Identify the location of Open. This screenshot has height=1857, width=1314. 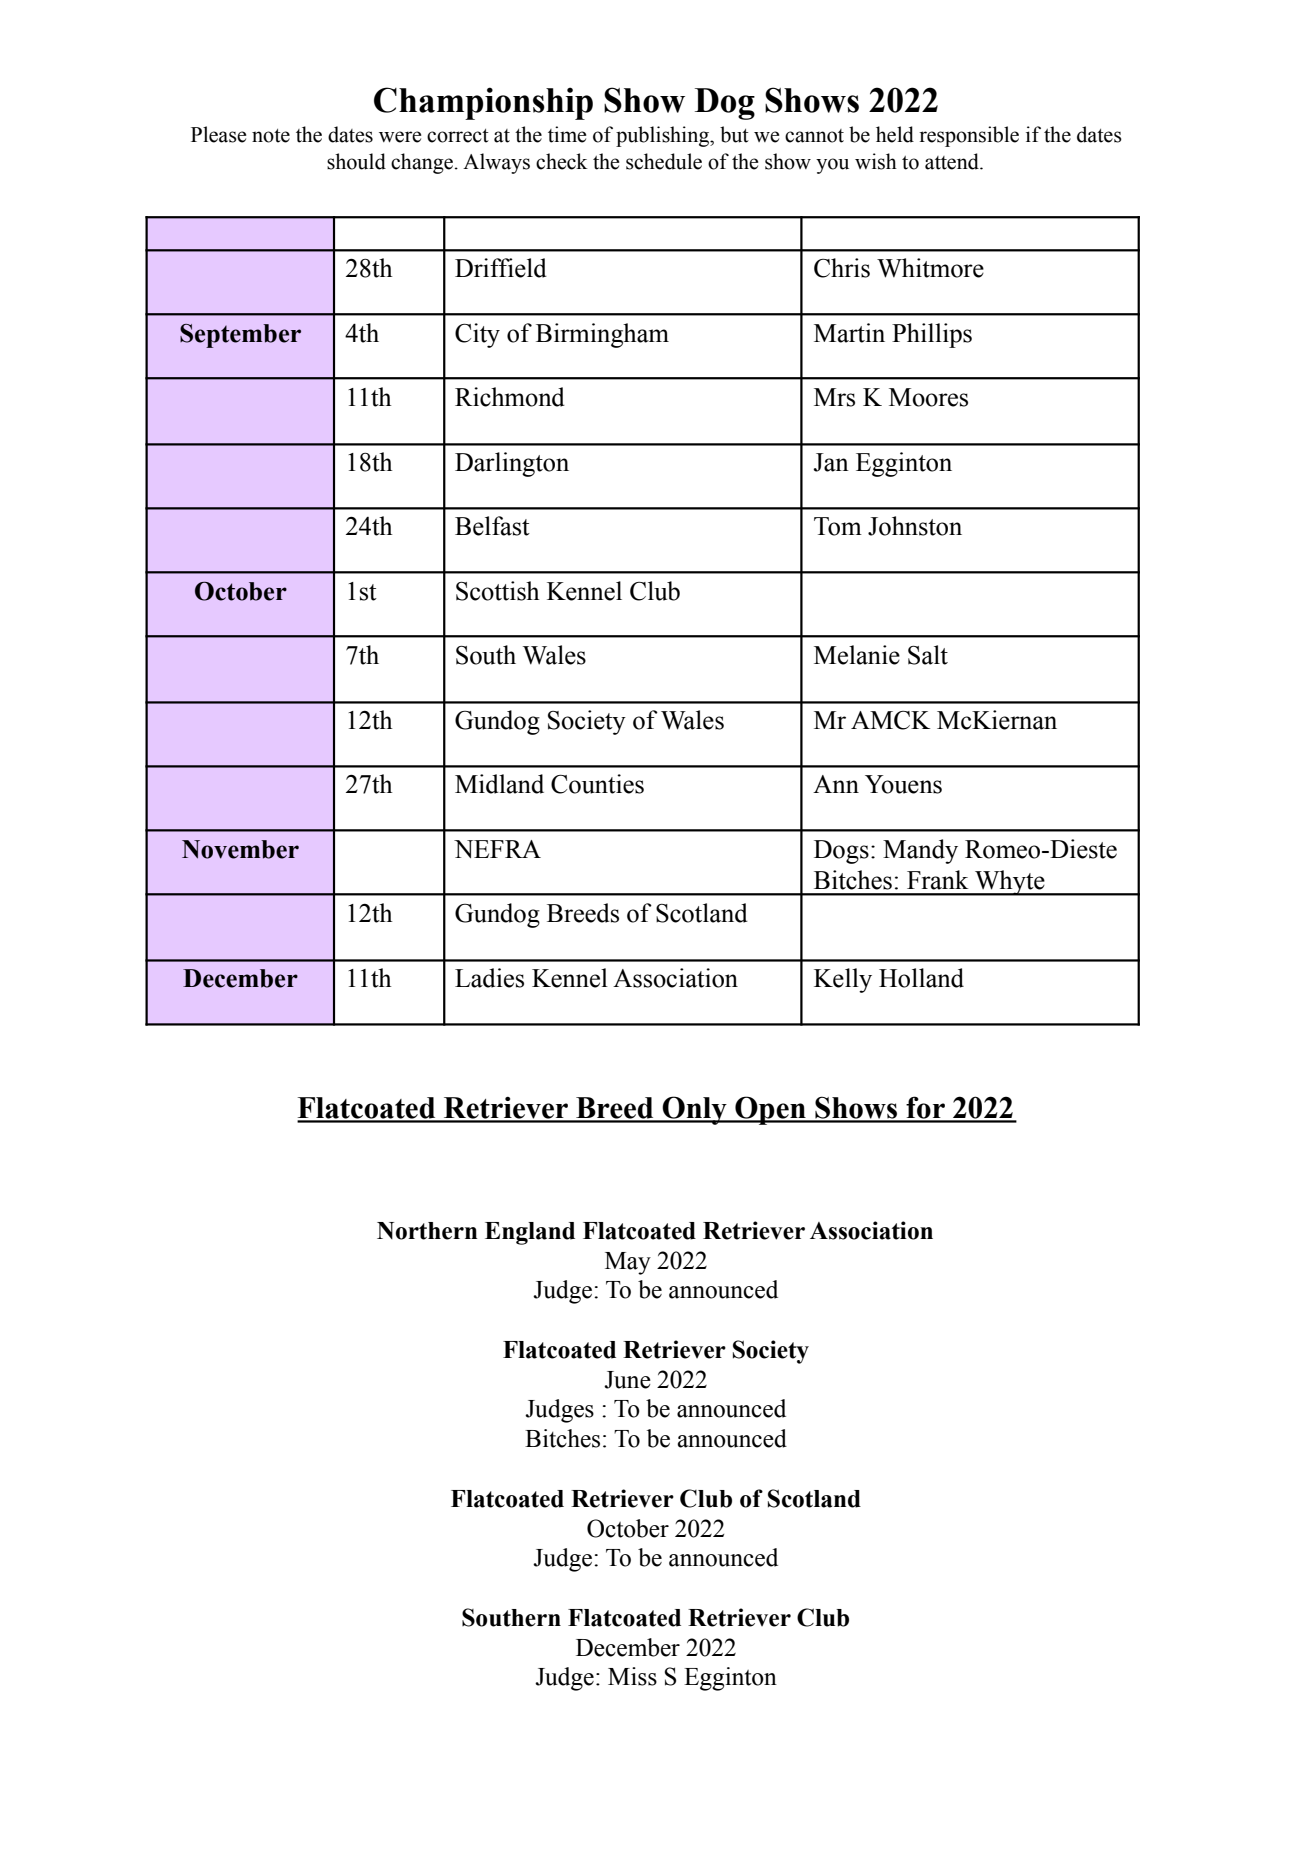
(770, 1110).
